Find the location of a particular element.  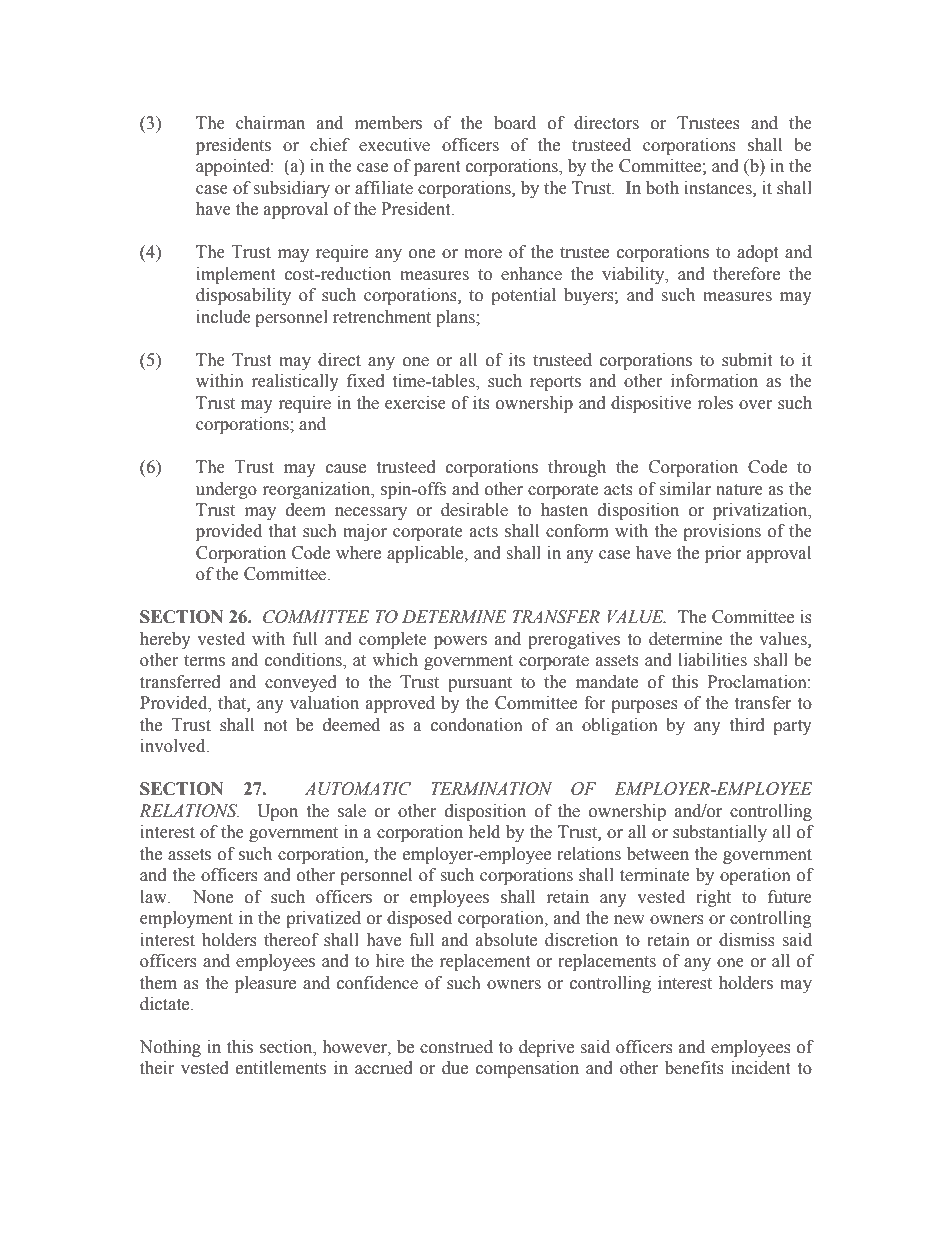

substantially is located at coordinates (720, 833).
